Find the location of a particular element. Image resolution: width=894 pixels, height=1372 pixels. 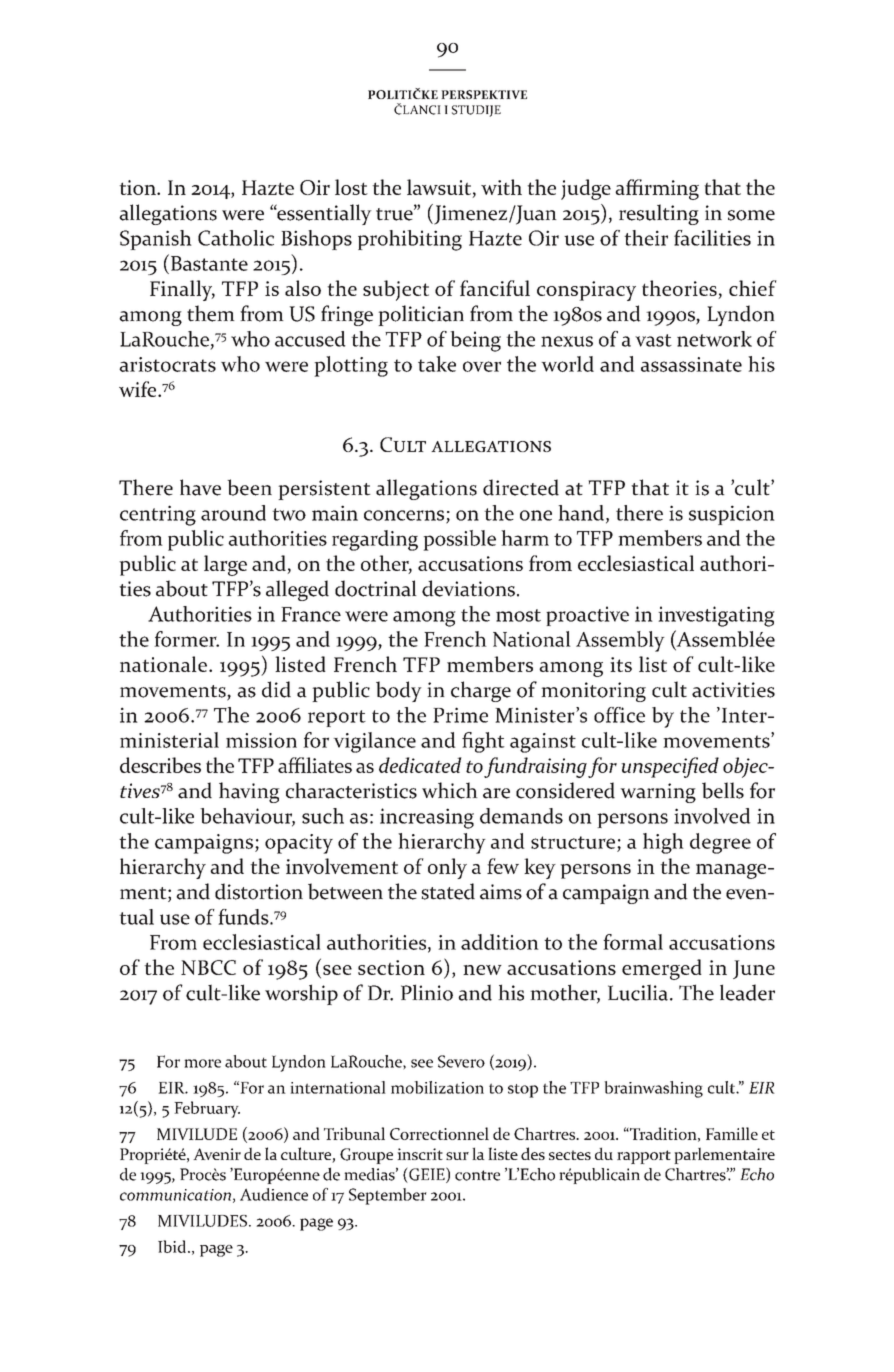

directed is located at coordinates (521, 487).
